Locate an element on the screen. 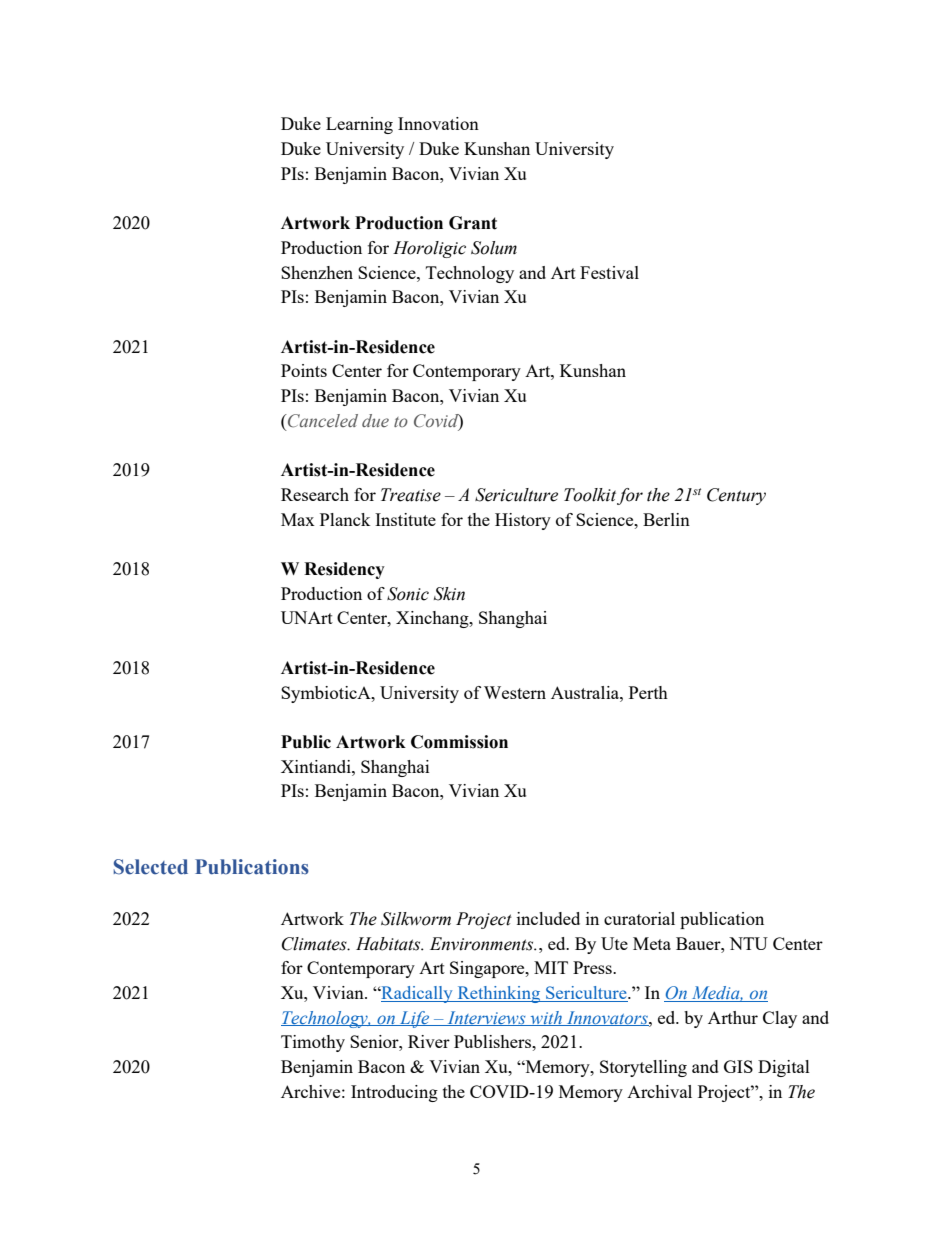  GIS is located at coordinates (738, 1066).
